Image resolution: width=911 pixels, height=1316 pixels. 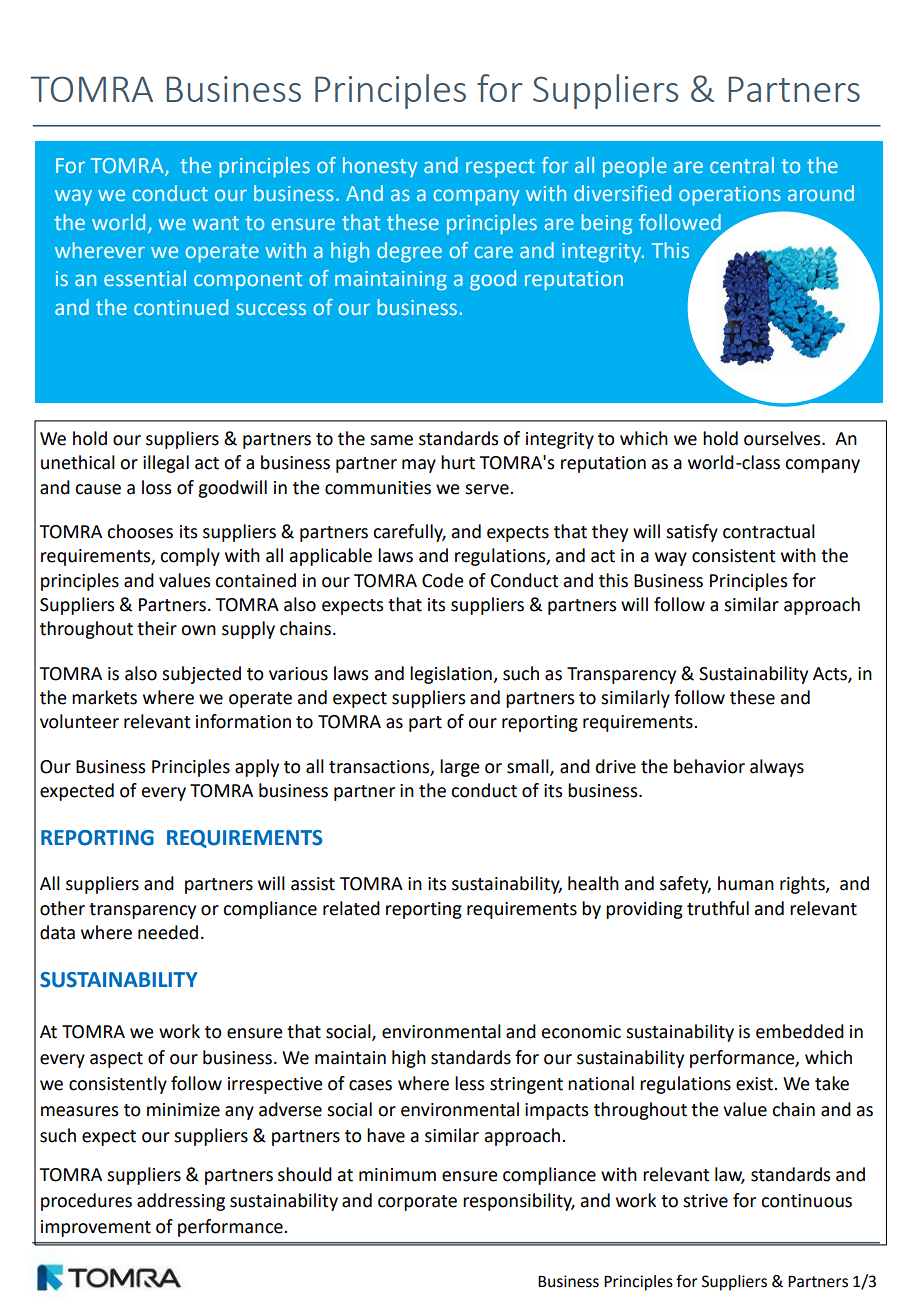 What do you see at coordinates (168, 932) in the screenshot?
I see `needed` at bounding box center [168, 932].
